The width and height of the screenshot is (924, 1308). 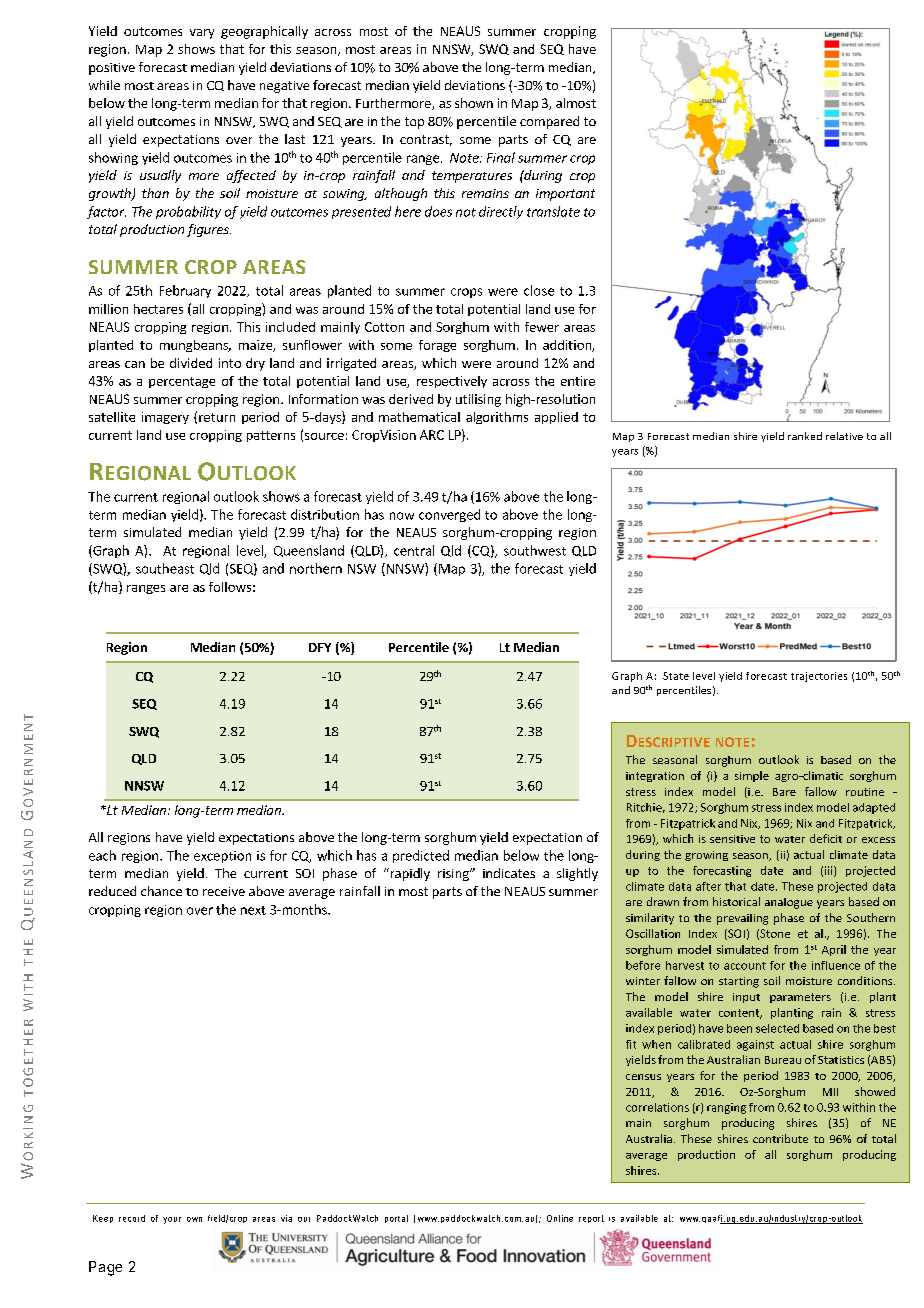 What do you see at coordinates (452, 382) in the screenshot?
I see `respectively` at bounding box center [452, 382].
